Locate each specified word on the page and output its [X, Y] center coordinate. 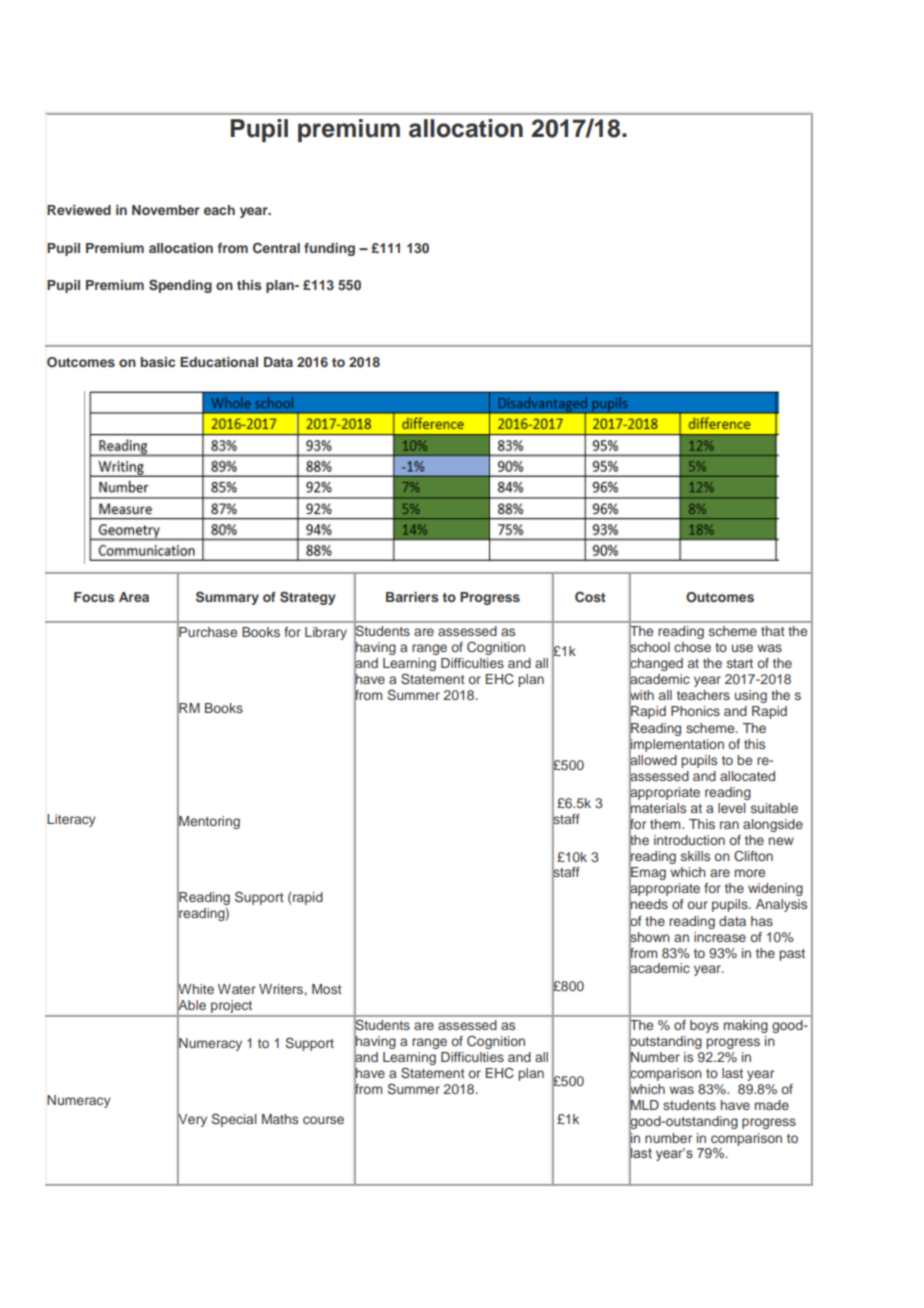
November [166, 210]
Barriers [412, 597]
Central [276, 248]
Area [134, 597]
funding [329, 249]
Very [192, 1120]
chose [692, 647]
